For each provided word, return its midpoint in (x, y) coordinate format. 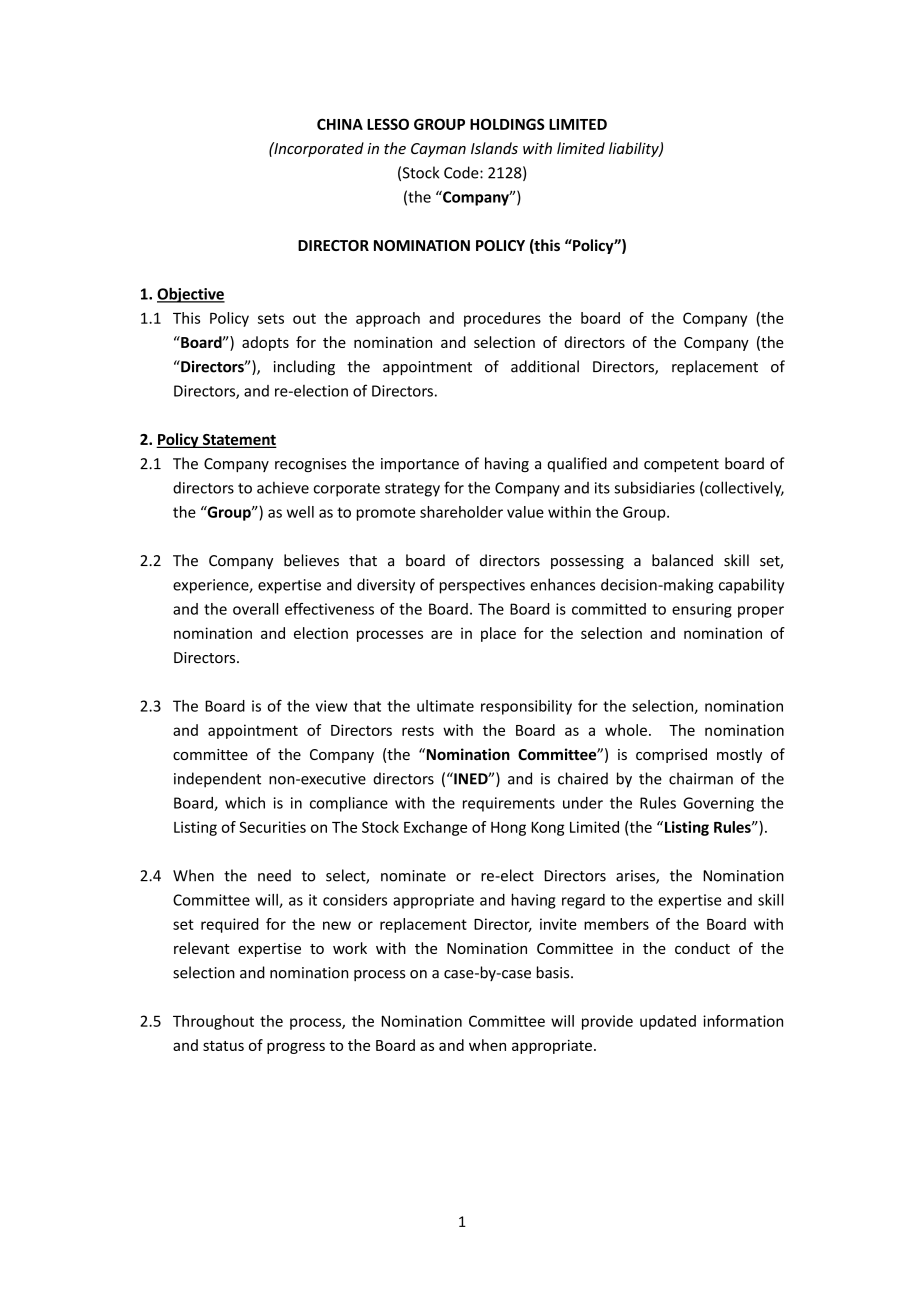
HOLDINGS (507, 124)
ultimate (445, 706)
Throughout (213, 1022)
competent (681, 465)
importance (420, 465)
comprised (671, 755)
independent (217, 780)
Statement (238, 441)
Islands (494, 148)
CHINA (340, 124)
